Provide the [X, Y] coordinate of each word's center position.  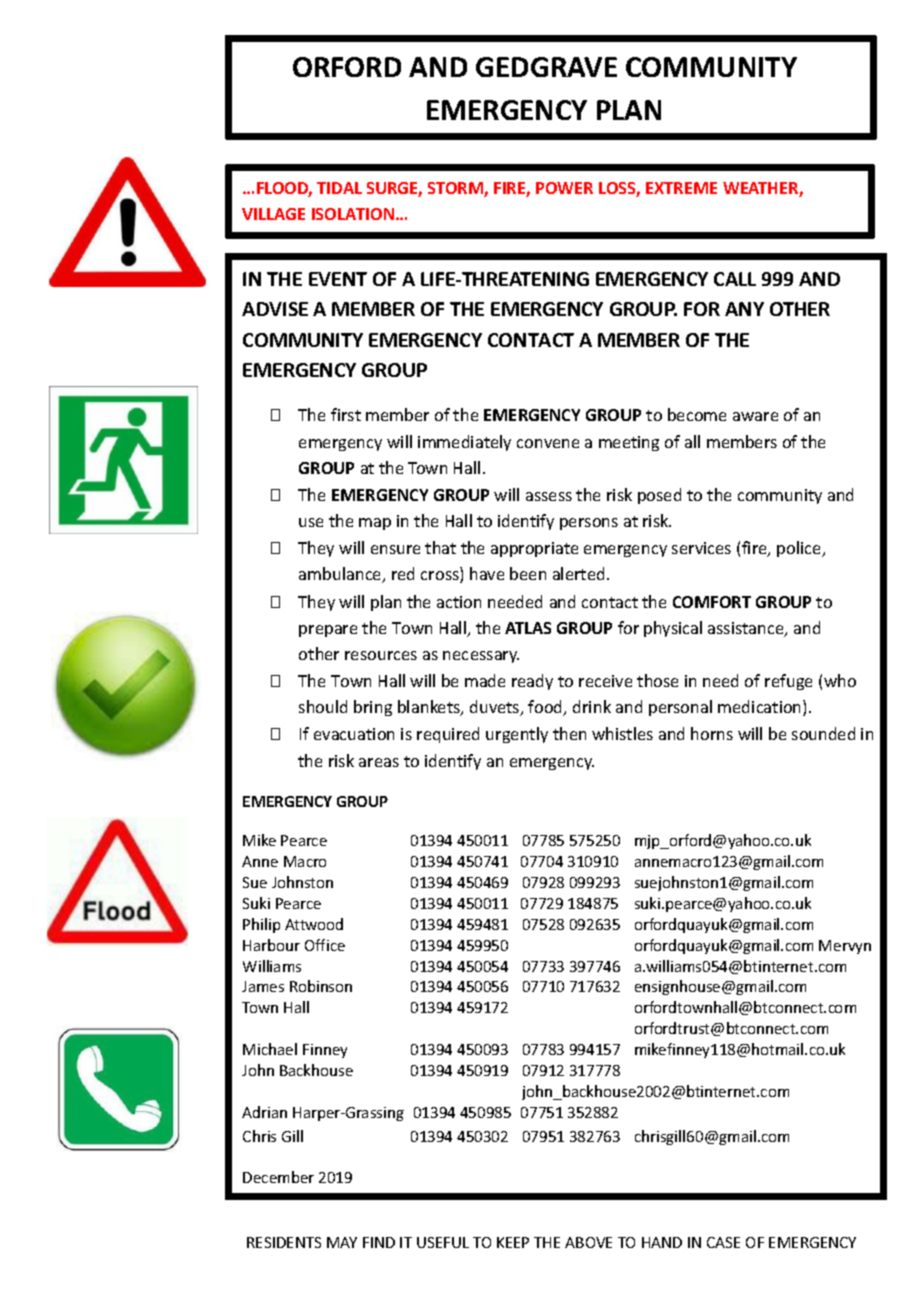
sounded [823, 733]
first [346, 414]
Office [325, 945]
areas [379, 762]
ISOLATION [354, 214]
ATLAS [528, 628]
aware [755, 416]
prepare [328, 631]
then [569, 733]
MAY [342, 1242]
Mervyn [845, 947]
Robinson [321, 986]
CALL [735, 279]
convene [548, 443]
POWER [564, 188]
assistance [747, 629]
